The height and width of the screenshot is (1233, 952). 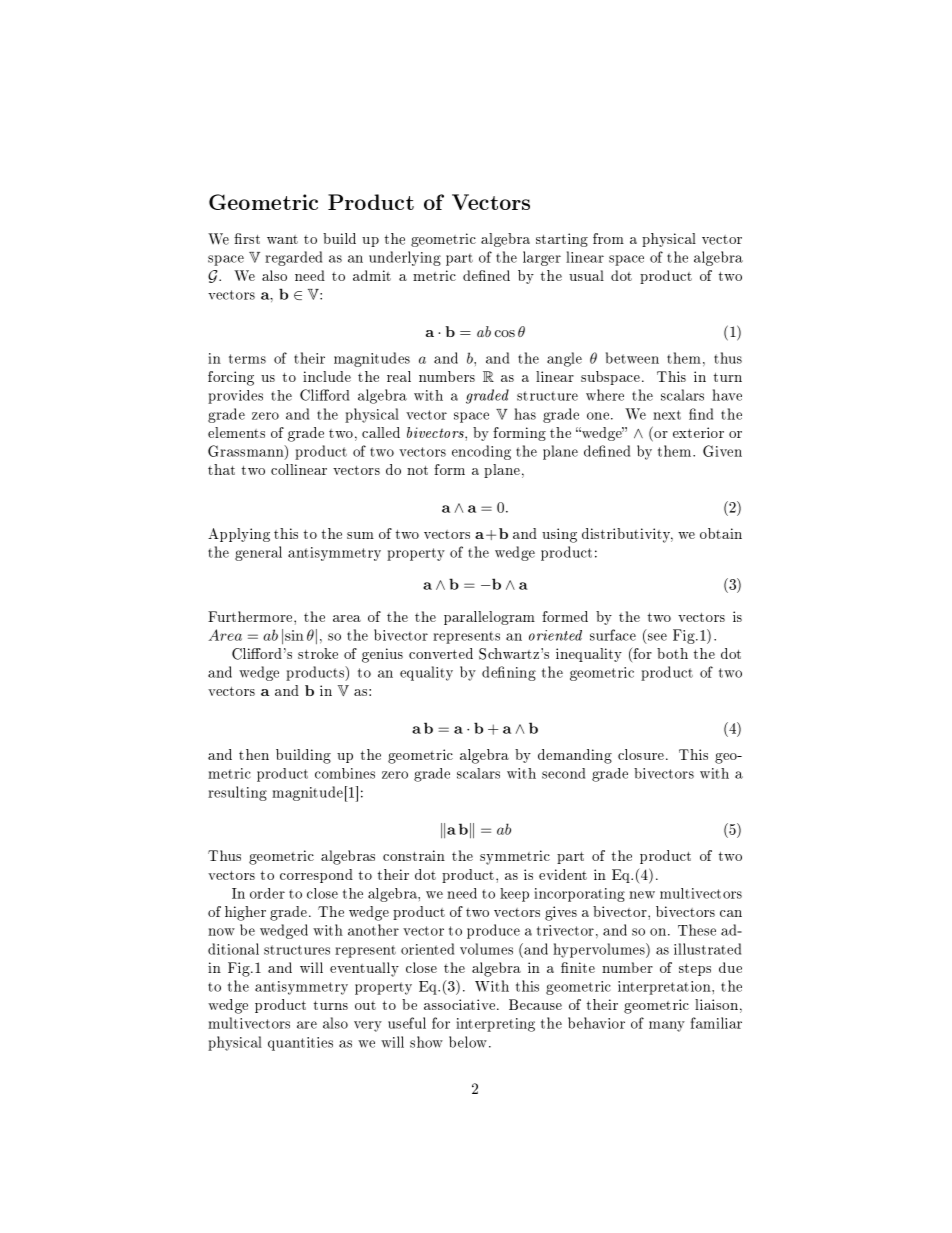 I want to click on larger, so click(x=542, y=258).
